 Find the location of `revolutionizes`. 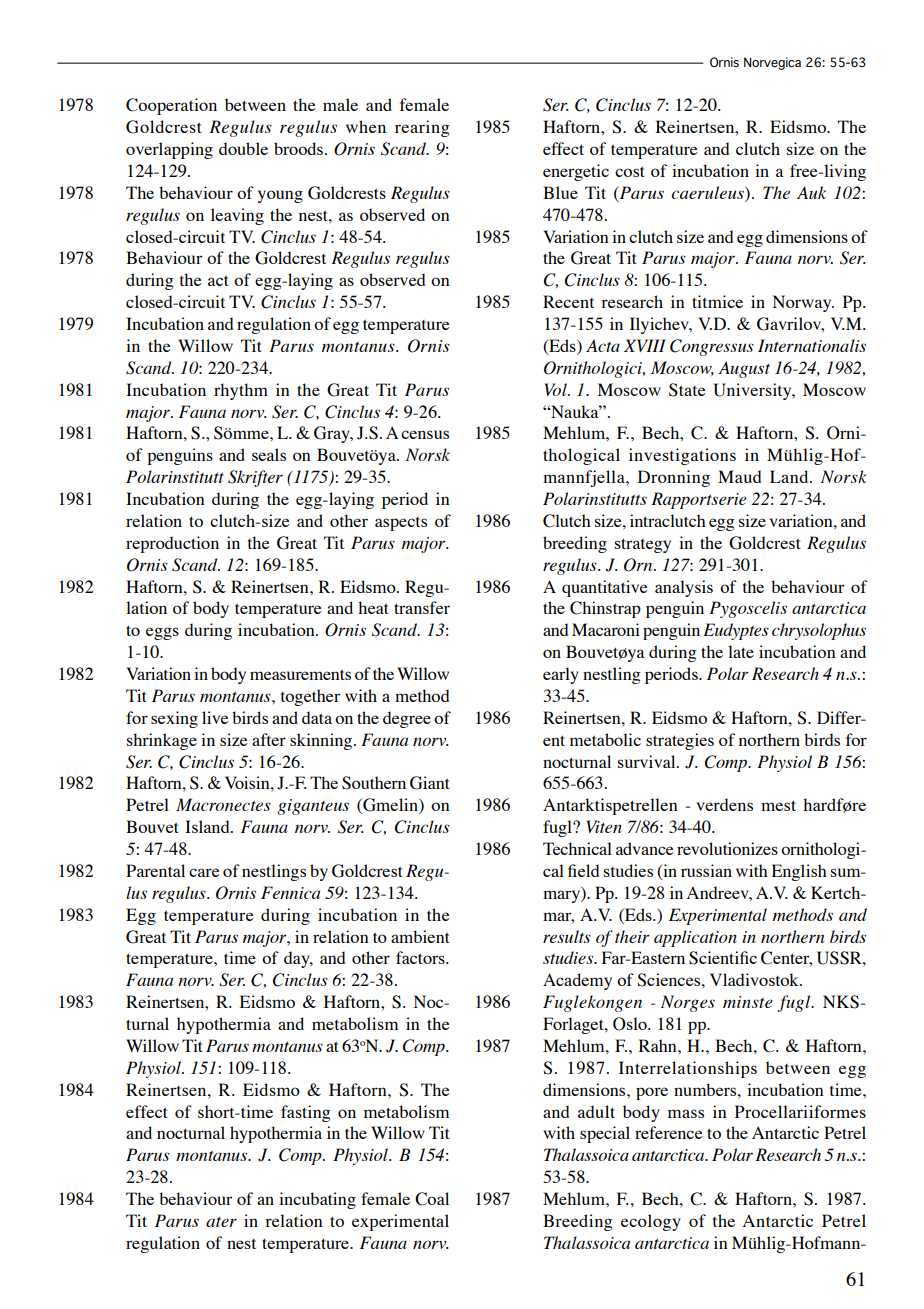

revolutionizes is located at coordinates (727, 848).
